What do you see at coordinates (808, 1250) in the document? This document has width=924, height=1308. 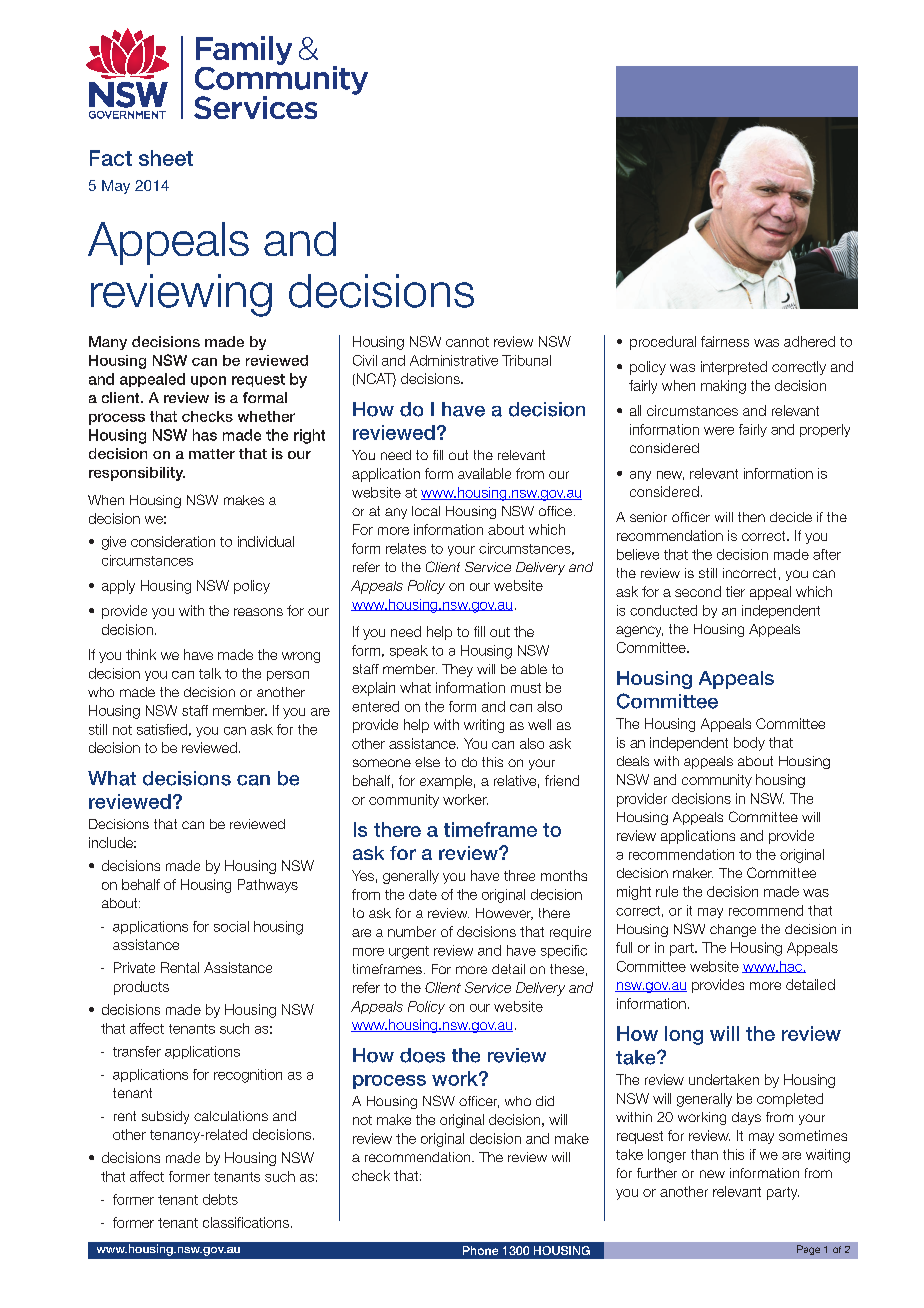 I see `Page` at bounding box center [808, 1250].
